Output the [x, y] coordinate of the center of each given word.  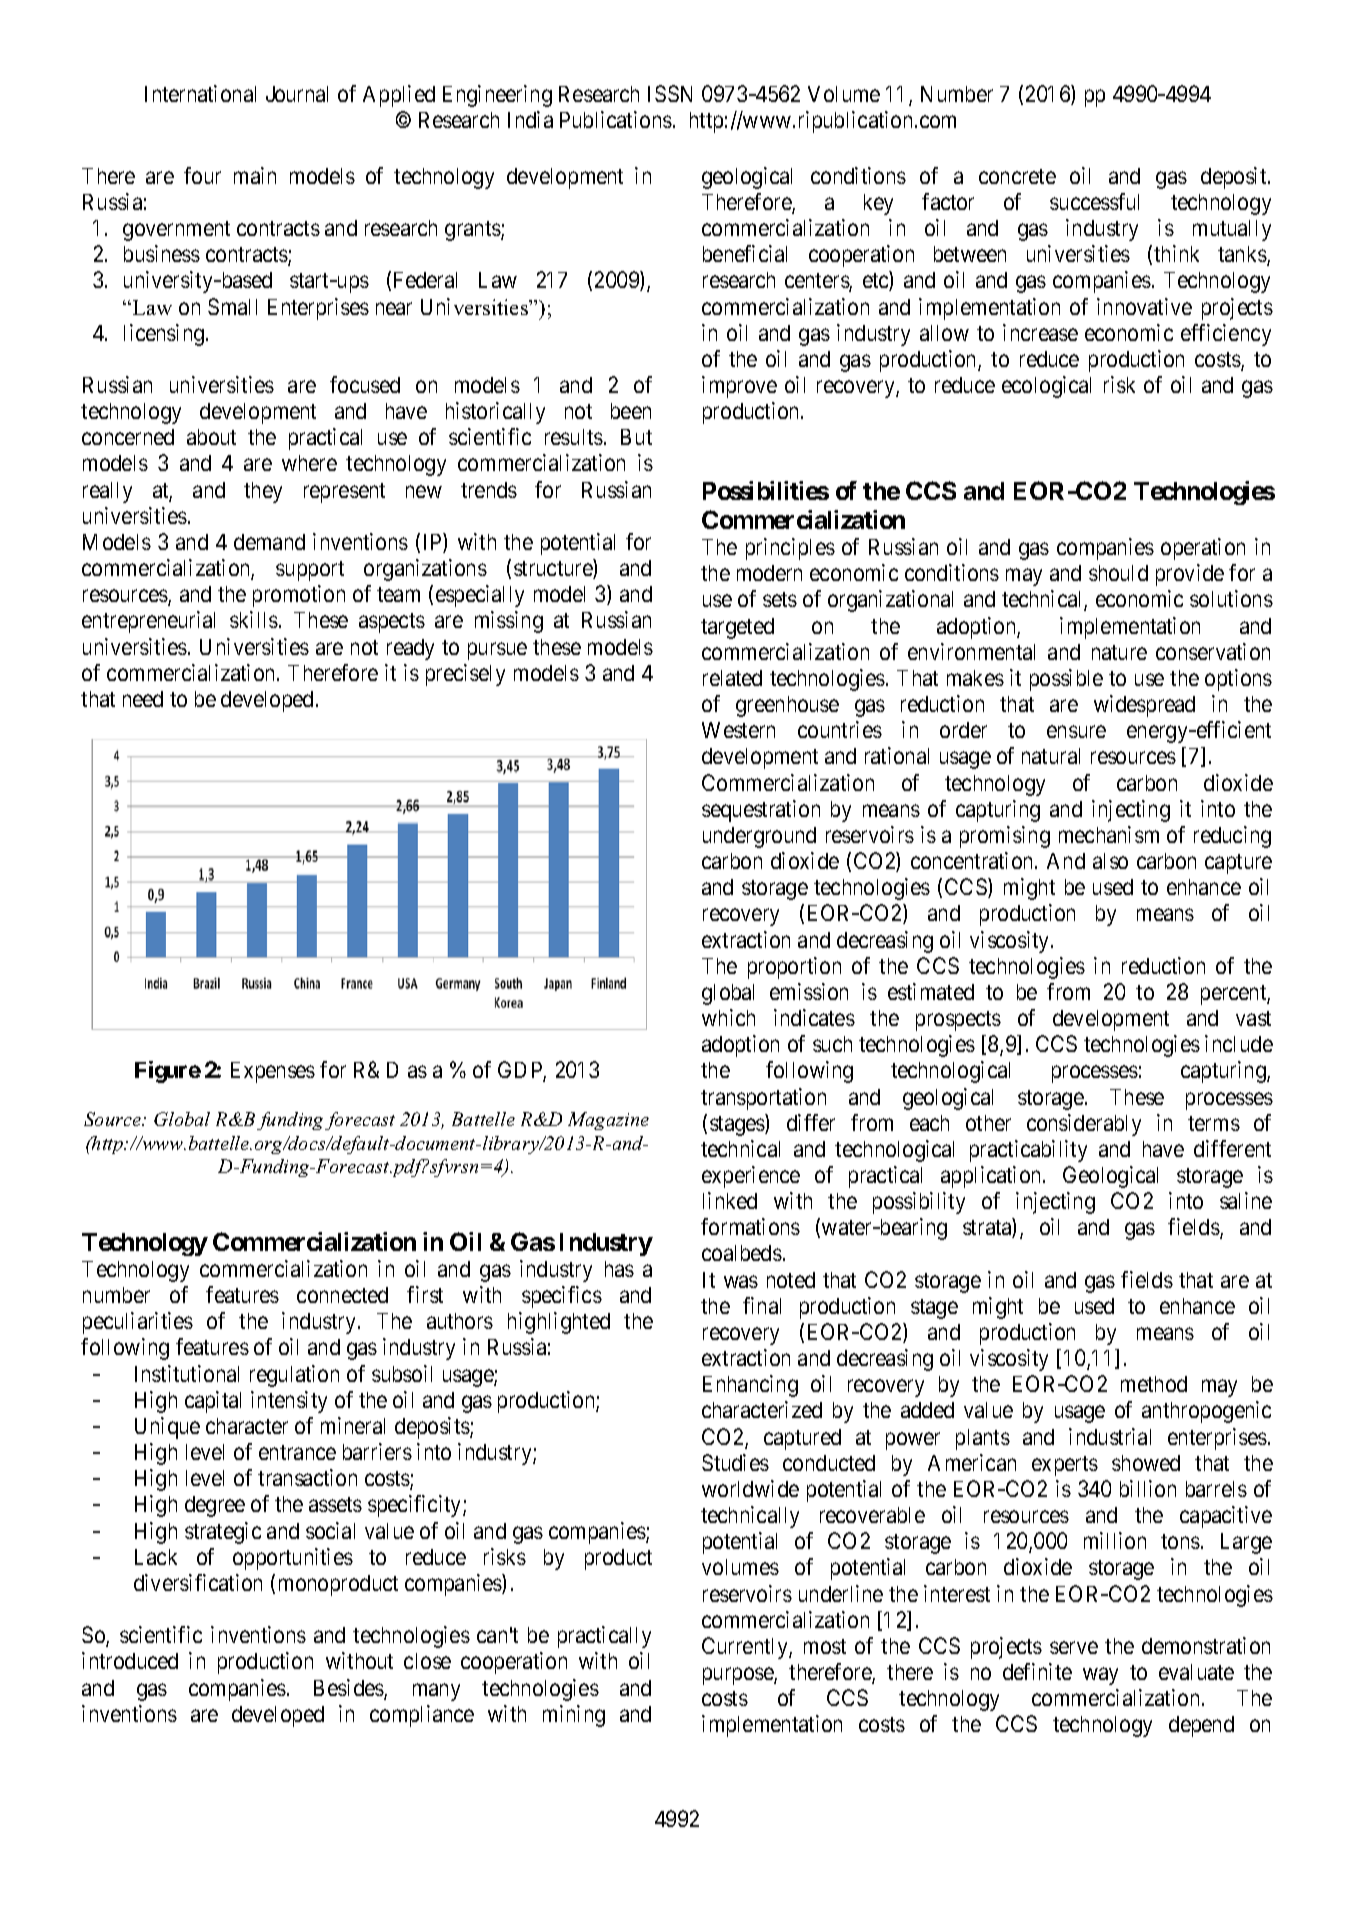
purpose [739, 1676]
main [255, 175]
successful [1094, 201]
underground [759, 837]
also [1110, 861]
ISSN [670, 93]
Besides [349, 1689]
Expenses [273, 1072]
